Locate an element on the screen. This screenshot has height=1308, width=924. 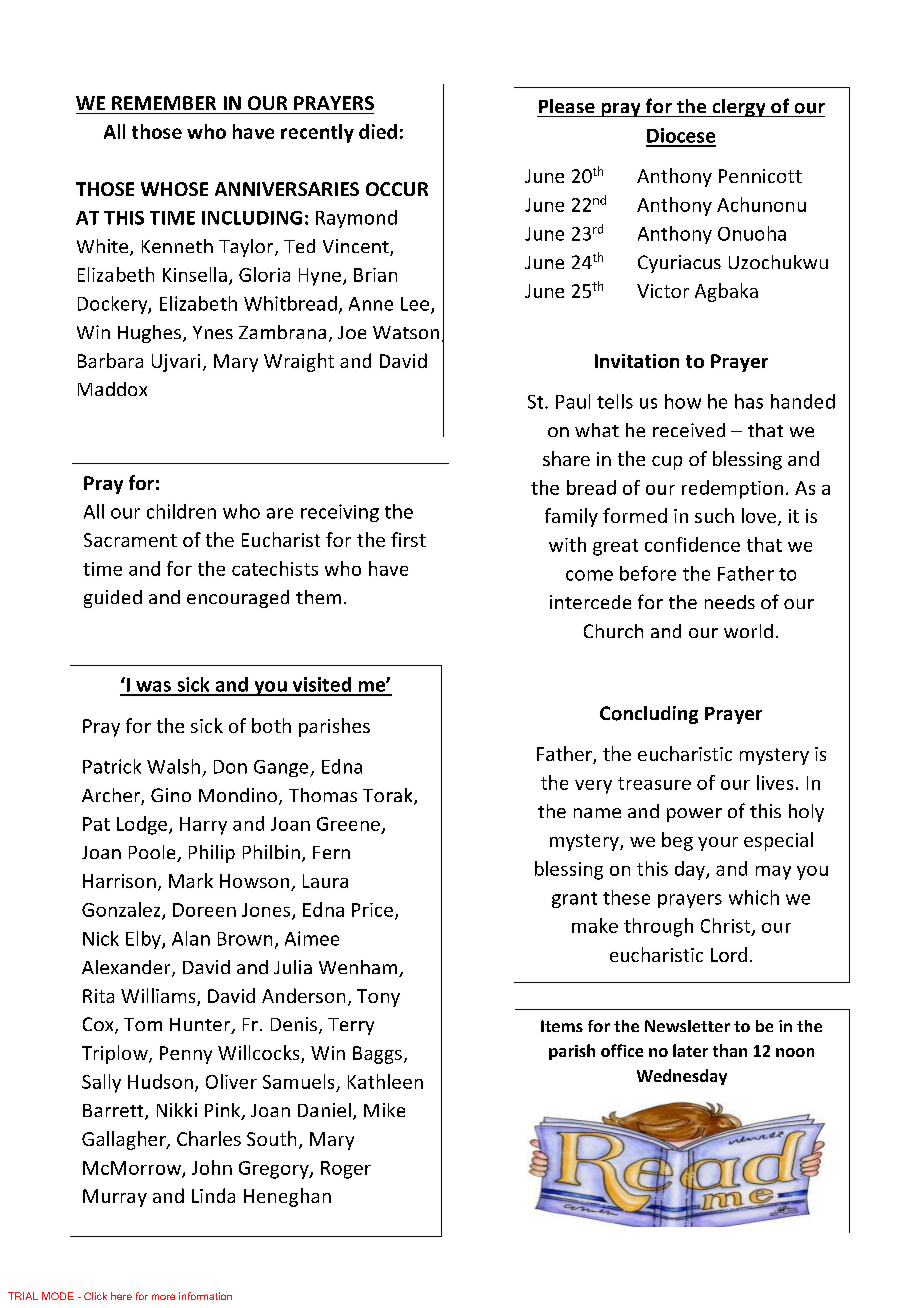
here is located at coordinates (121, 1296).
